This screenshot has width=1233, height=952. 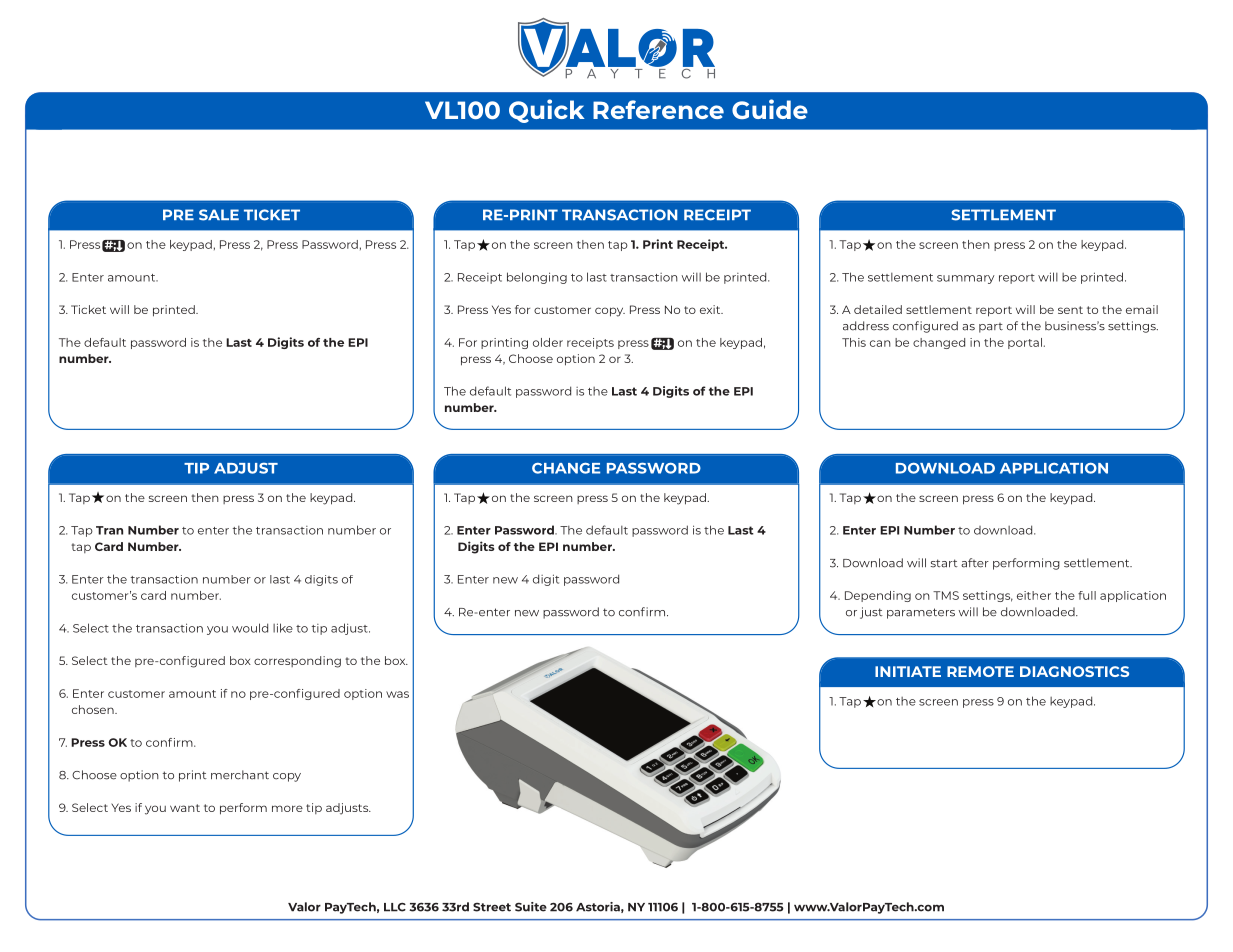 I want to click on portal, so click(x=1025, y=343).
